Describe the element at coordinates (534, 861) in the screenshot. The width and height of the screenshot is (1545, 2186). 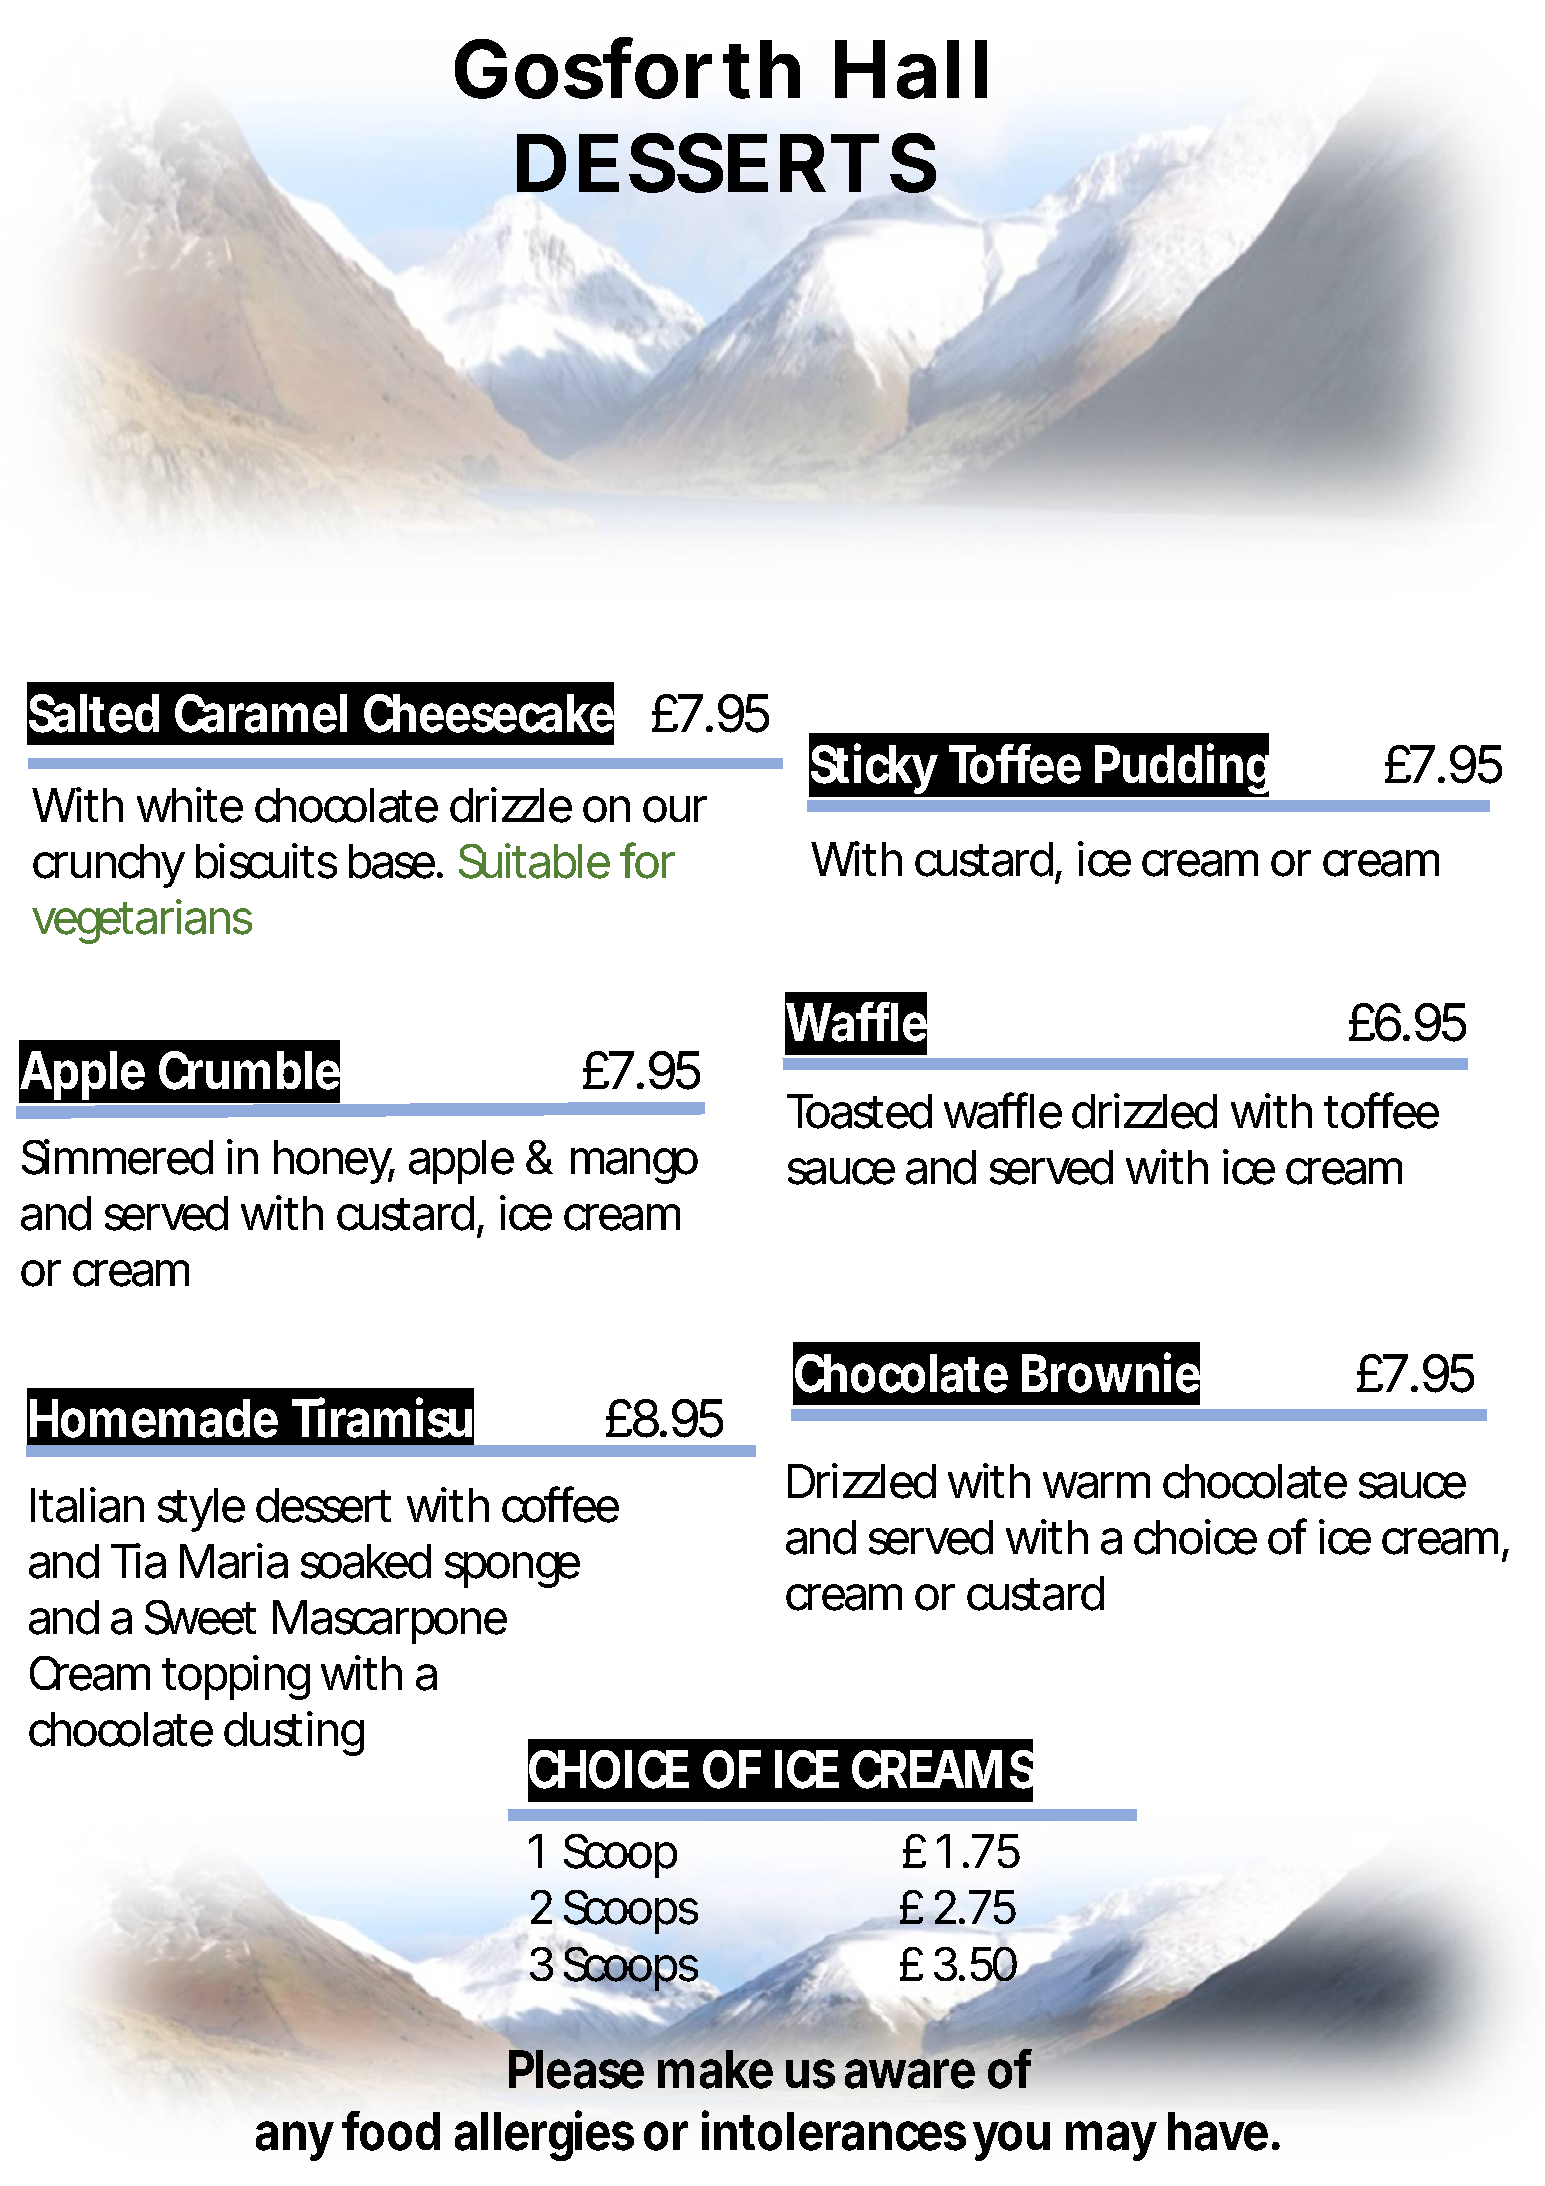
I see `Suitable` at that location.
